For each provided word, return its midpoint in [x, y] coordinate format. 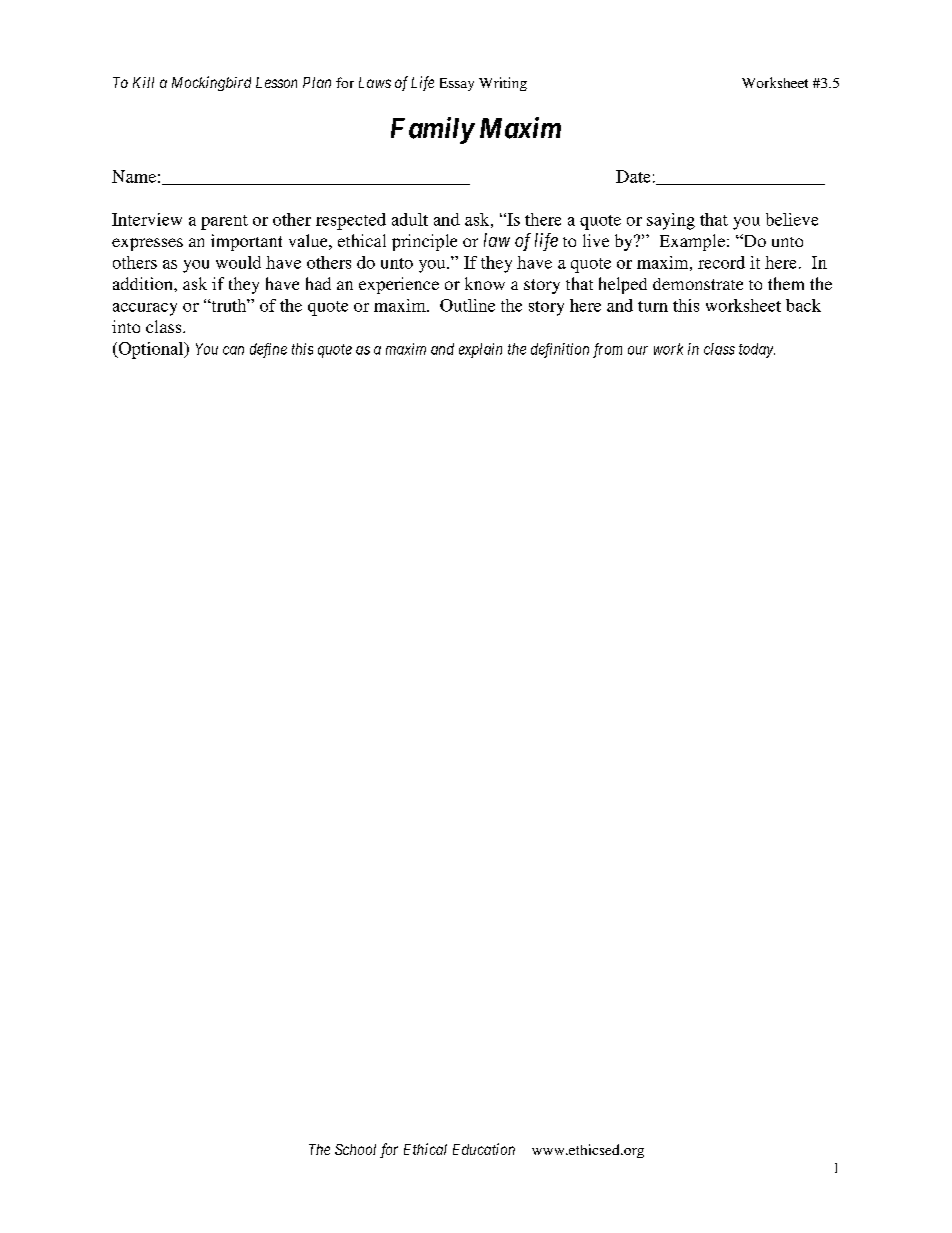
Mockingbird [211, 83]
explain [480, 350]
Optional [151, 350]
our [638, 350]
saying [671, 221]
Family [432, 130]
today [757, 350]
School [355, 1149]
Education [484, 1149]
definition [560, 350]
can [233, 350]
